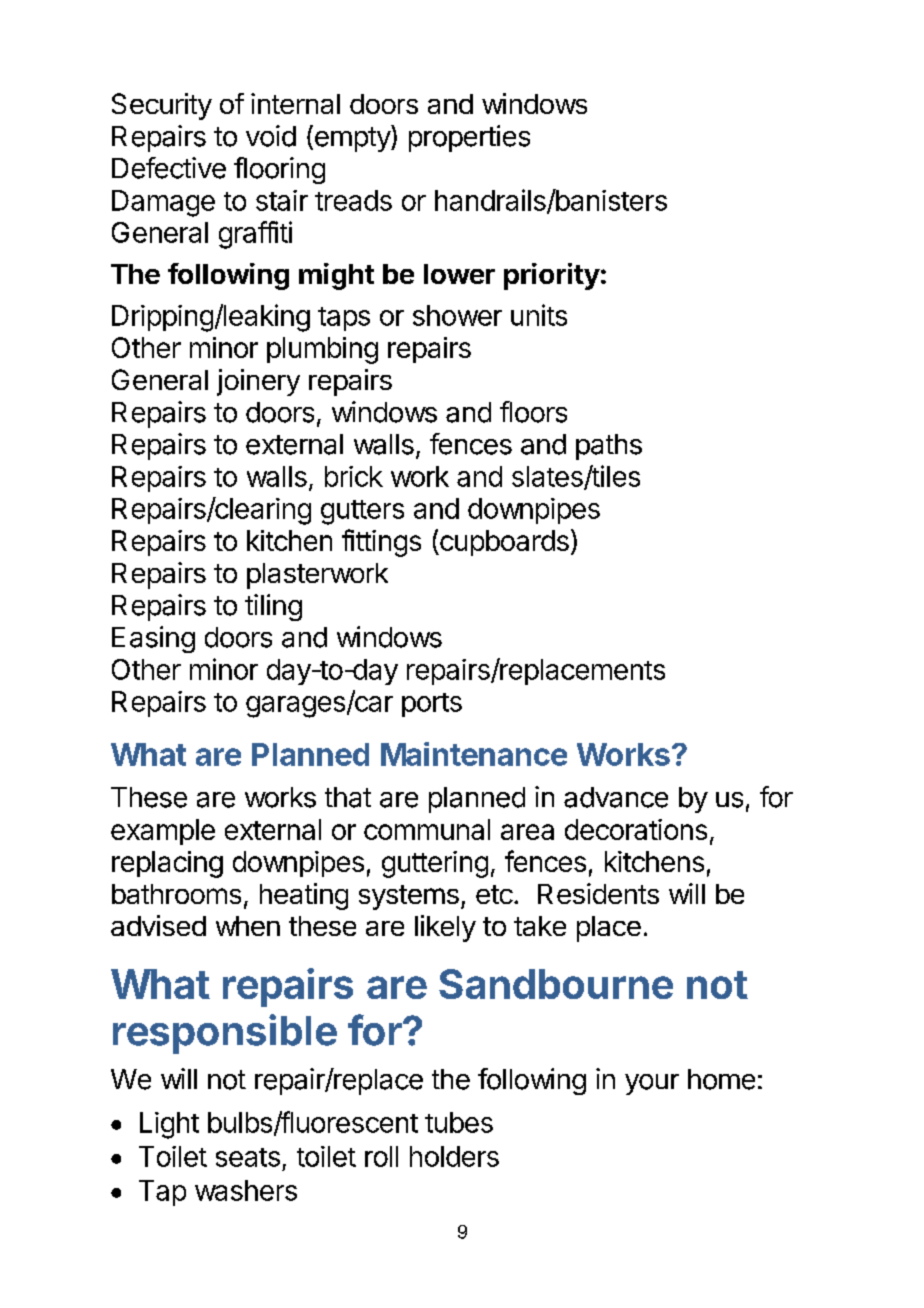 The image size is (924, 1308). I want to click on seats, so click(248, 1157).
